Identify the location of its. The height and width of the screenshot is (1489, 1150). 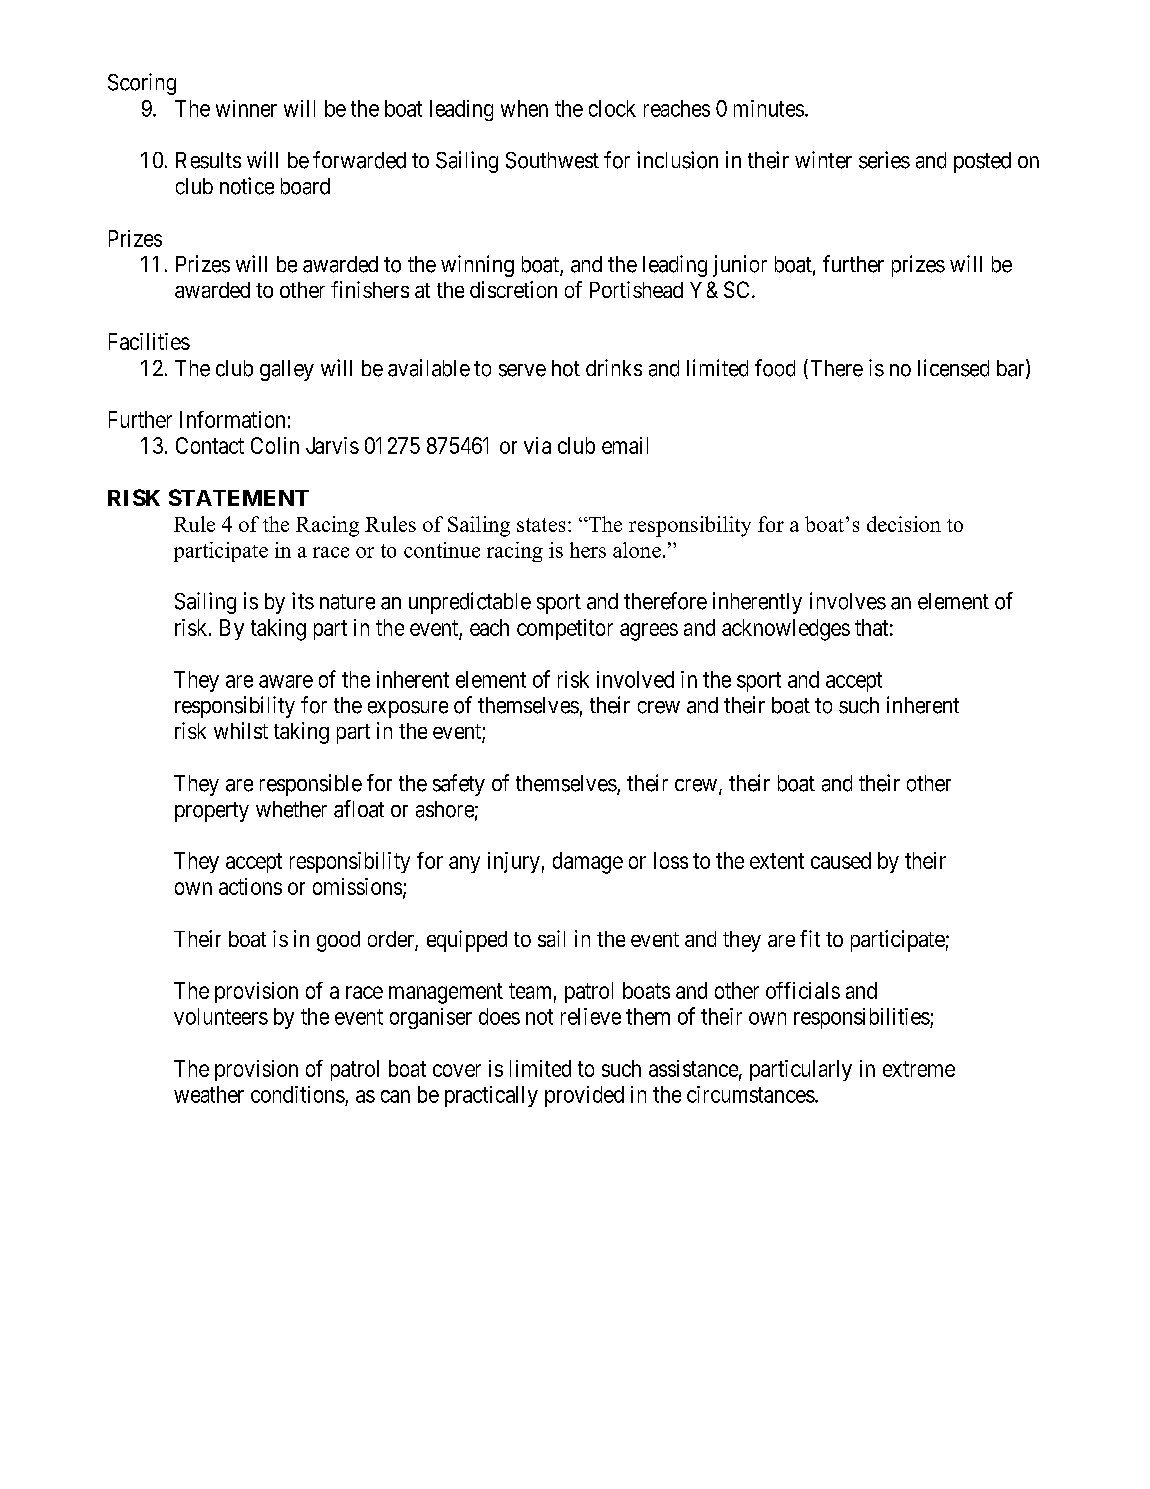
(303, 601).
